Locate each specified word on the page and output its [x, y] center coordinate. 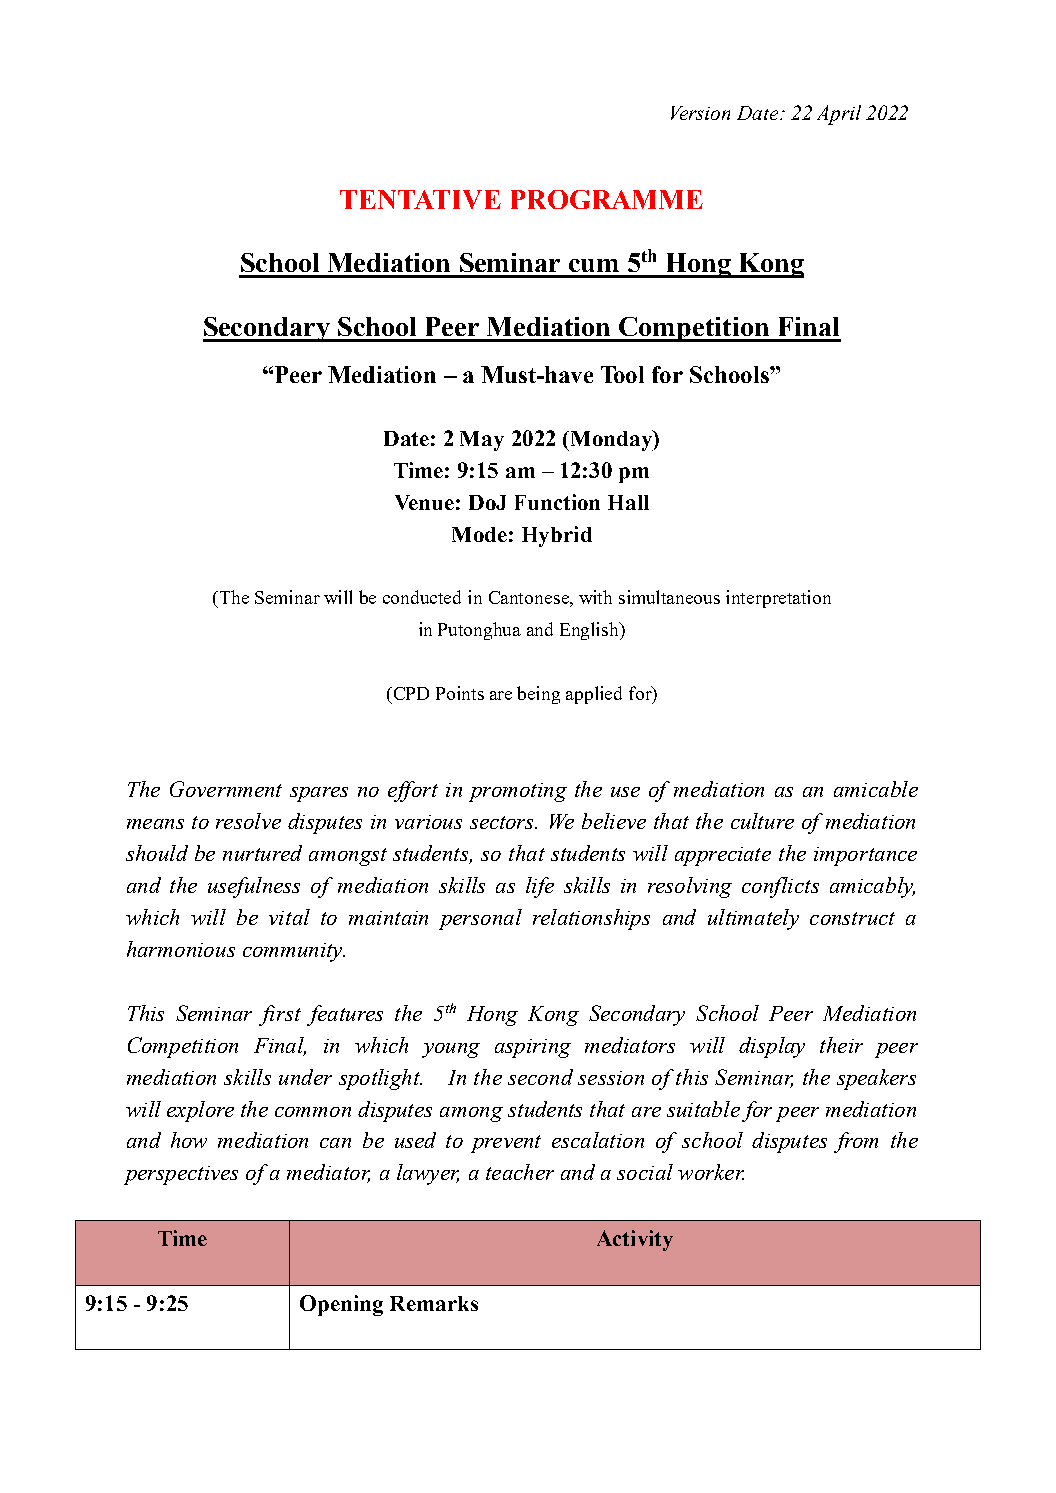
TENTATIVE [420, 199]
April [839, 115]
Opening [341, 1305]
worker [711, 1172]
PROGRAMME [607, 199]
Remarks [434, 1303]
